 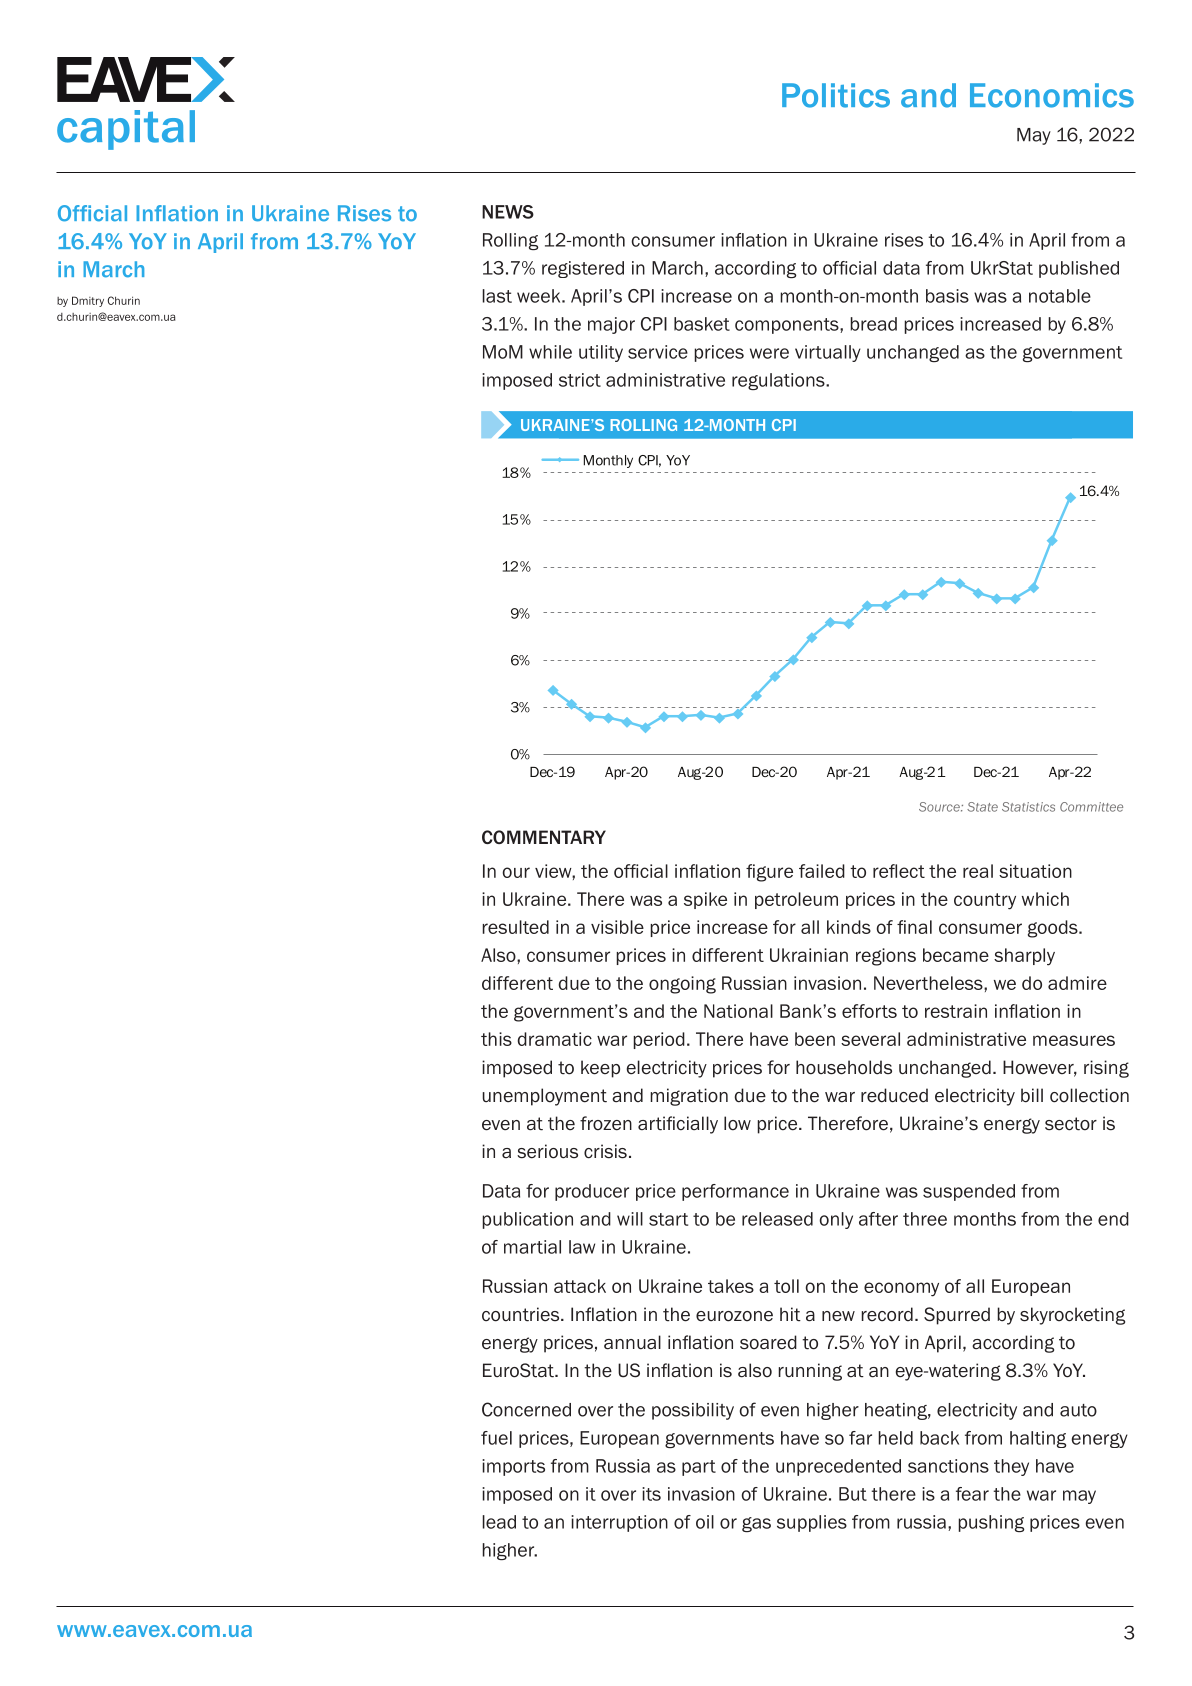 What do you see at coordinates (956, 1011) in the image?
I see `restrain` at bounding box center [956, 1011].
